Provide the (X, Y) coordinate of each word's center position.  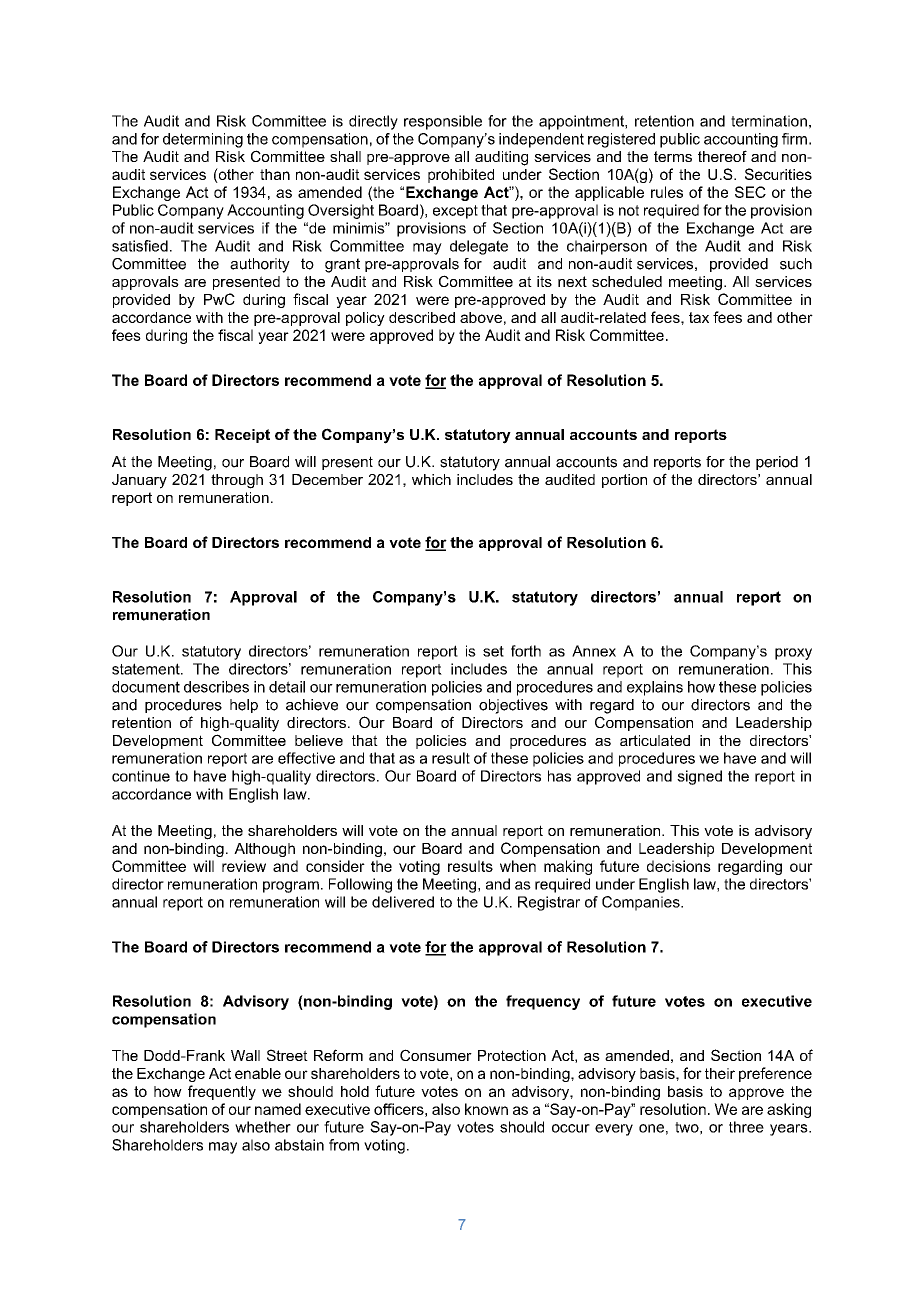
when (518, 866)
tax (699, 317)
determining (203, 140)
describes (216, 687)
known (486, 1109)
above (481, 317)
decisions (679, 866)
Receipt (242, 436)
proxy (793, 654)
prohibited (461, 176)
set (493, 651)
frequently (222, 1092)
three (746, 1127)
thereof (722, 156)
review (244, 866)
